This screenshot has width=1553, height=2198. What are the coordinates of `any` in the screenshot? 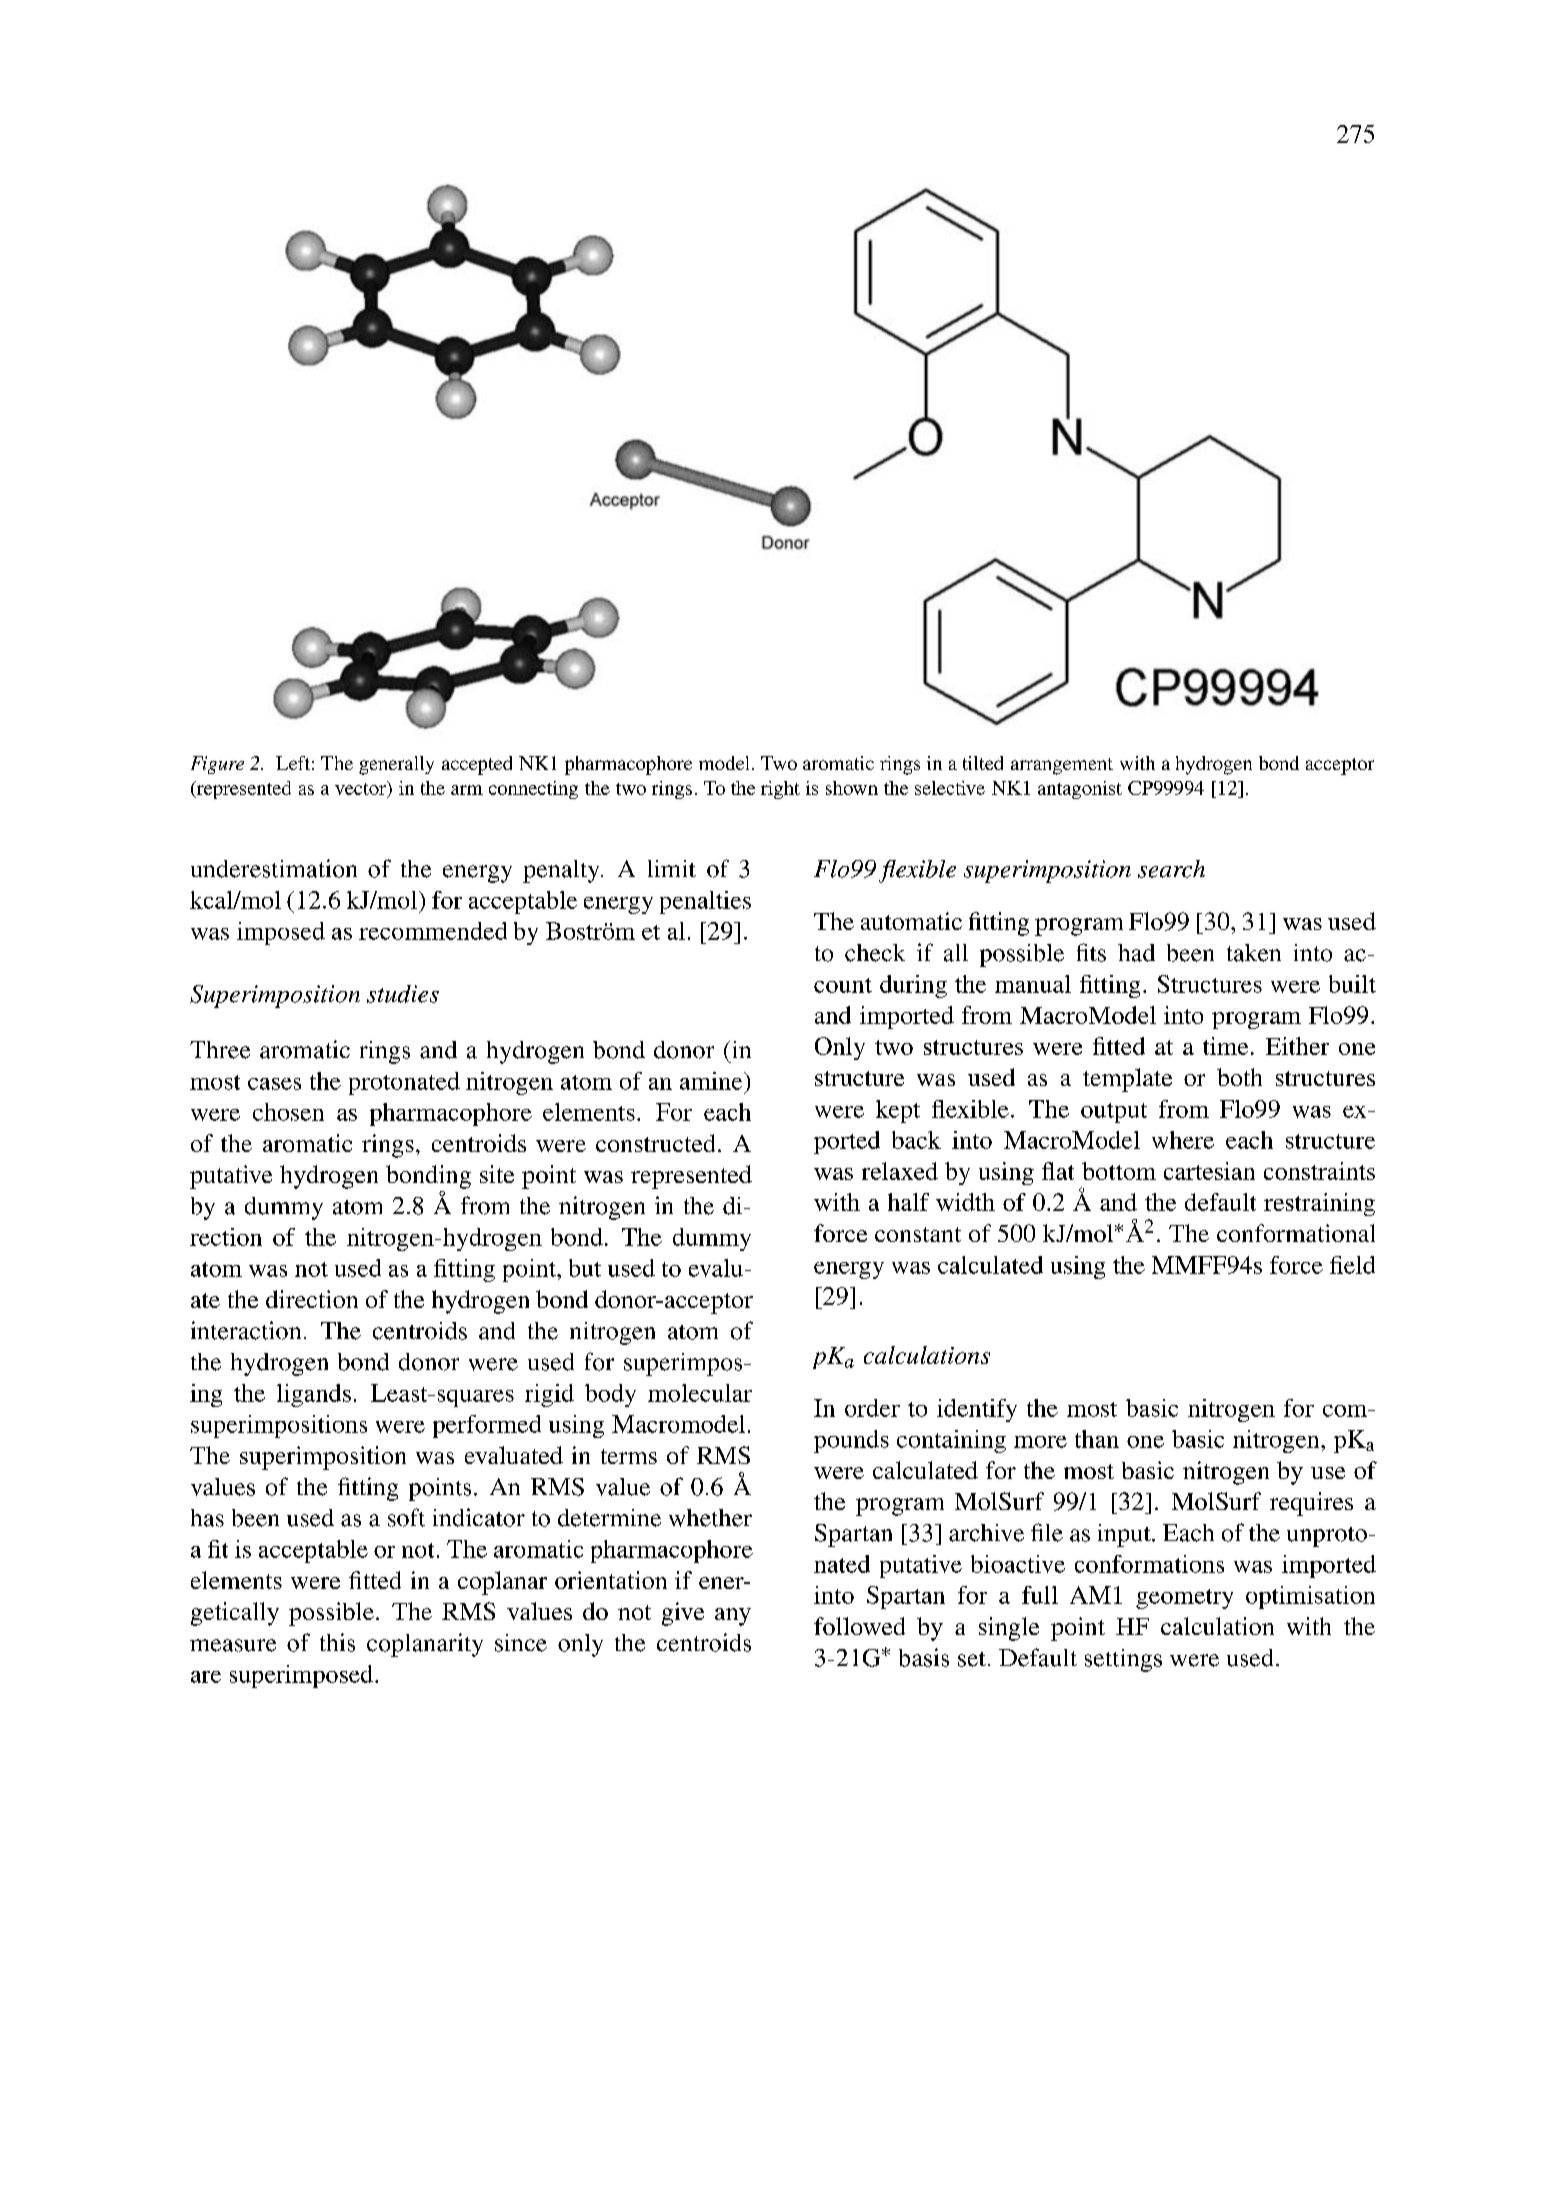 It's located at (733, 1617).
